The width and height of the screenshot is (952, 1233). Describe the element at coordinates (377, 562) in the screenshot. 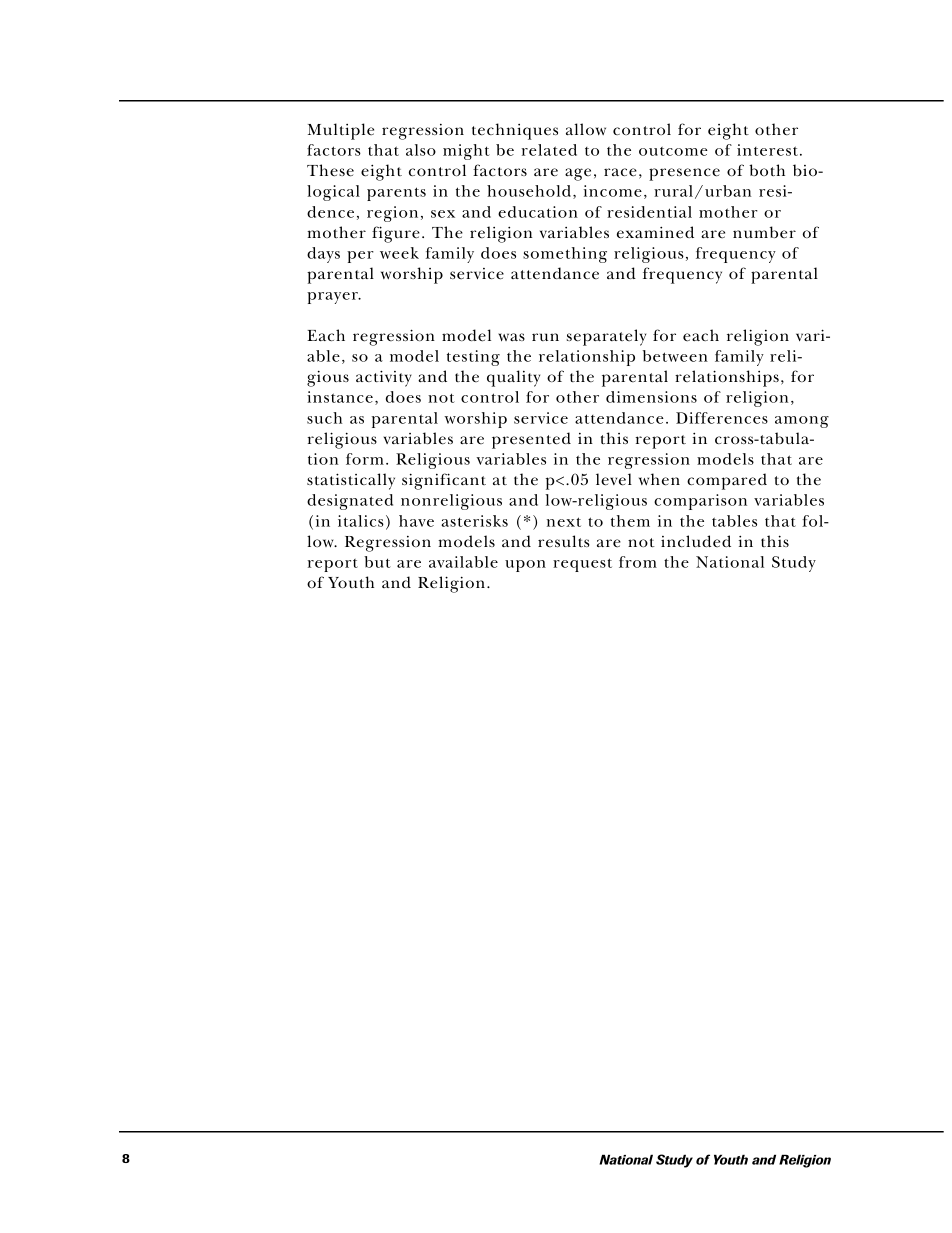

I see `but` at that location.
